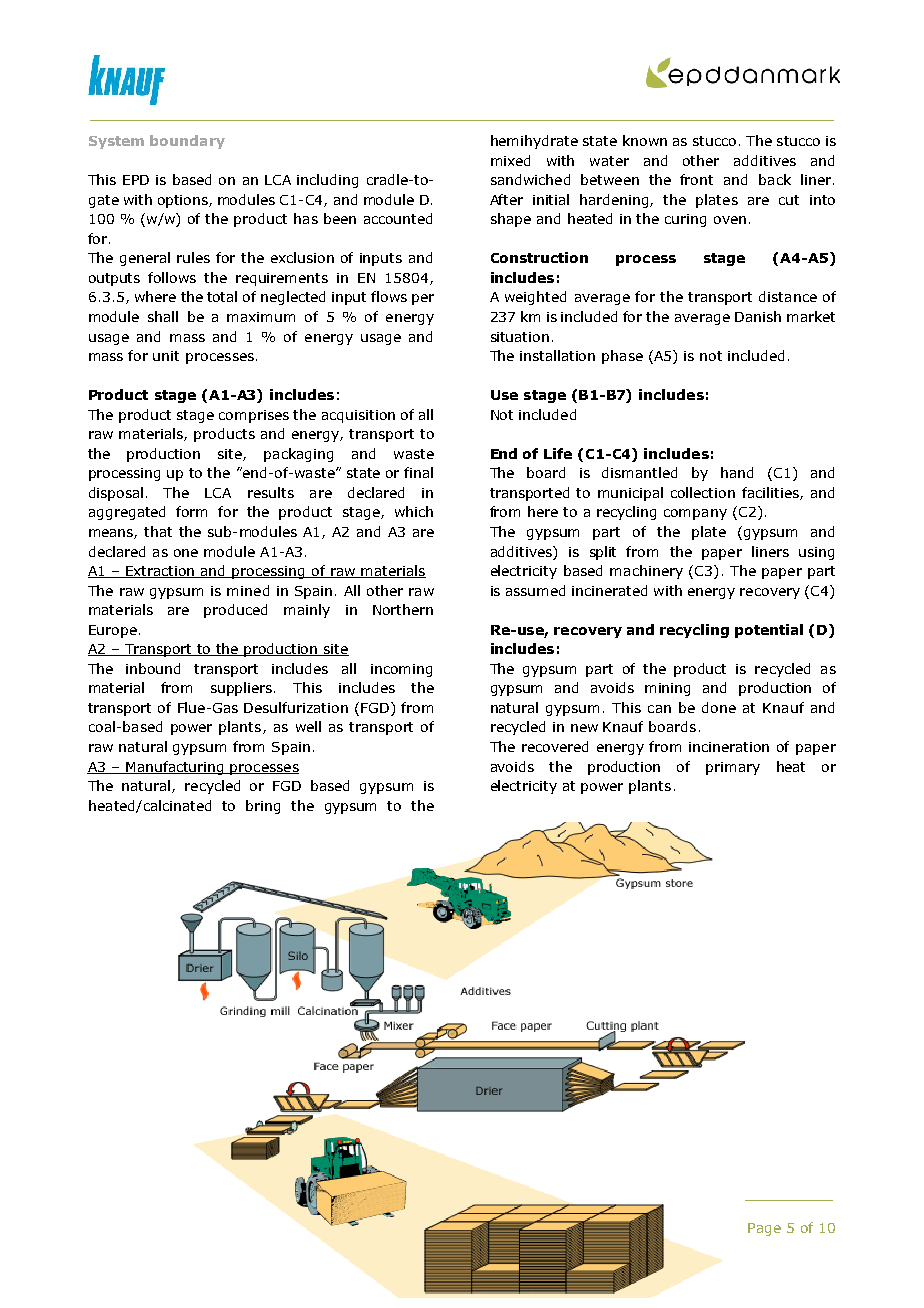 The height and width of the page is (1308, 924). Describe the element at coordinates (733, 768) in the page. I see `primary` at that location.
